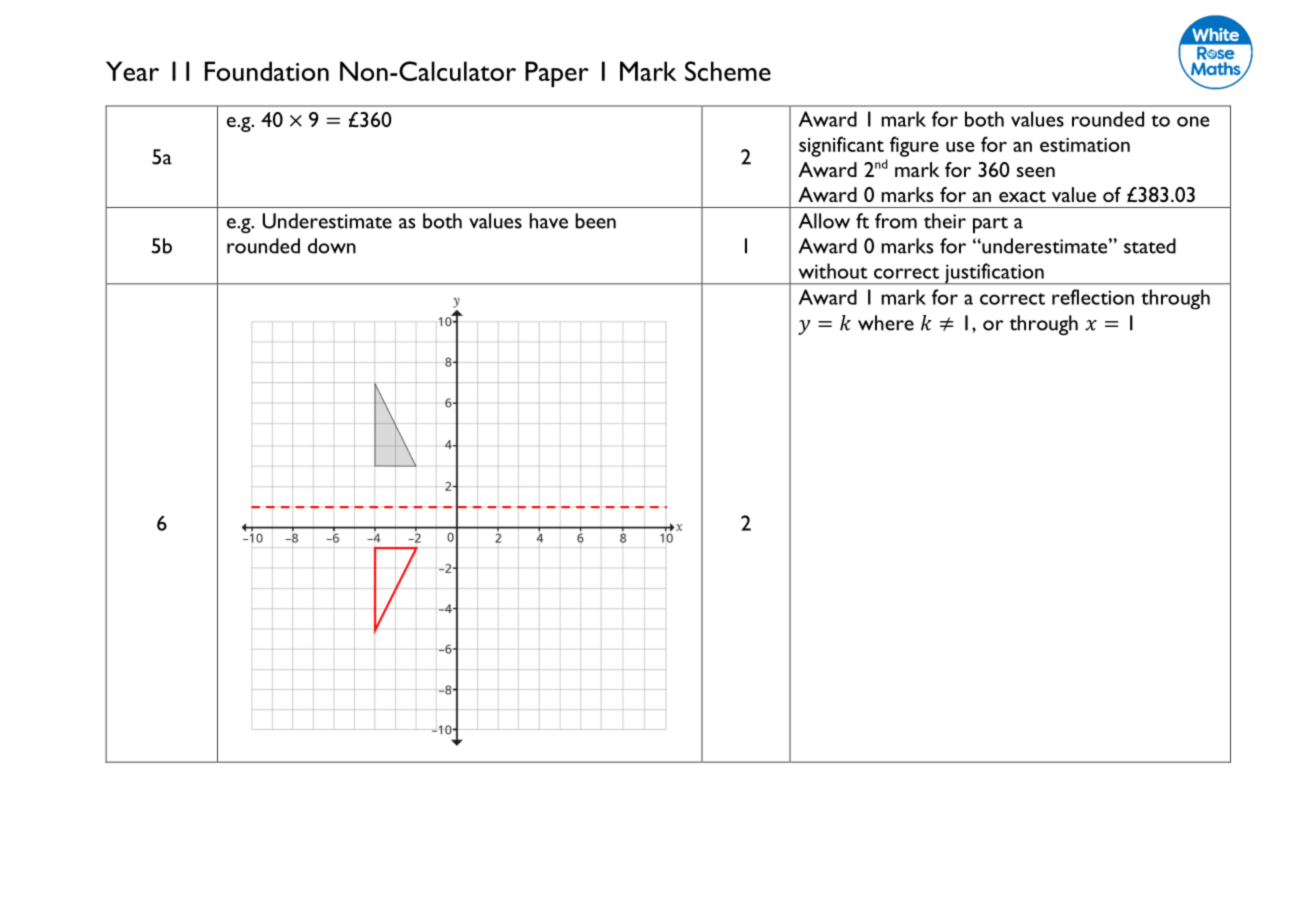 The width and height of the screenshot is (1308, 924). What do you see at coordinates (267, 71) in the screenshot?
I see `Foundation` at bounding box center [267, 71].
